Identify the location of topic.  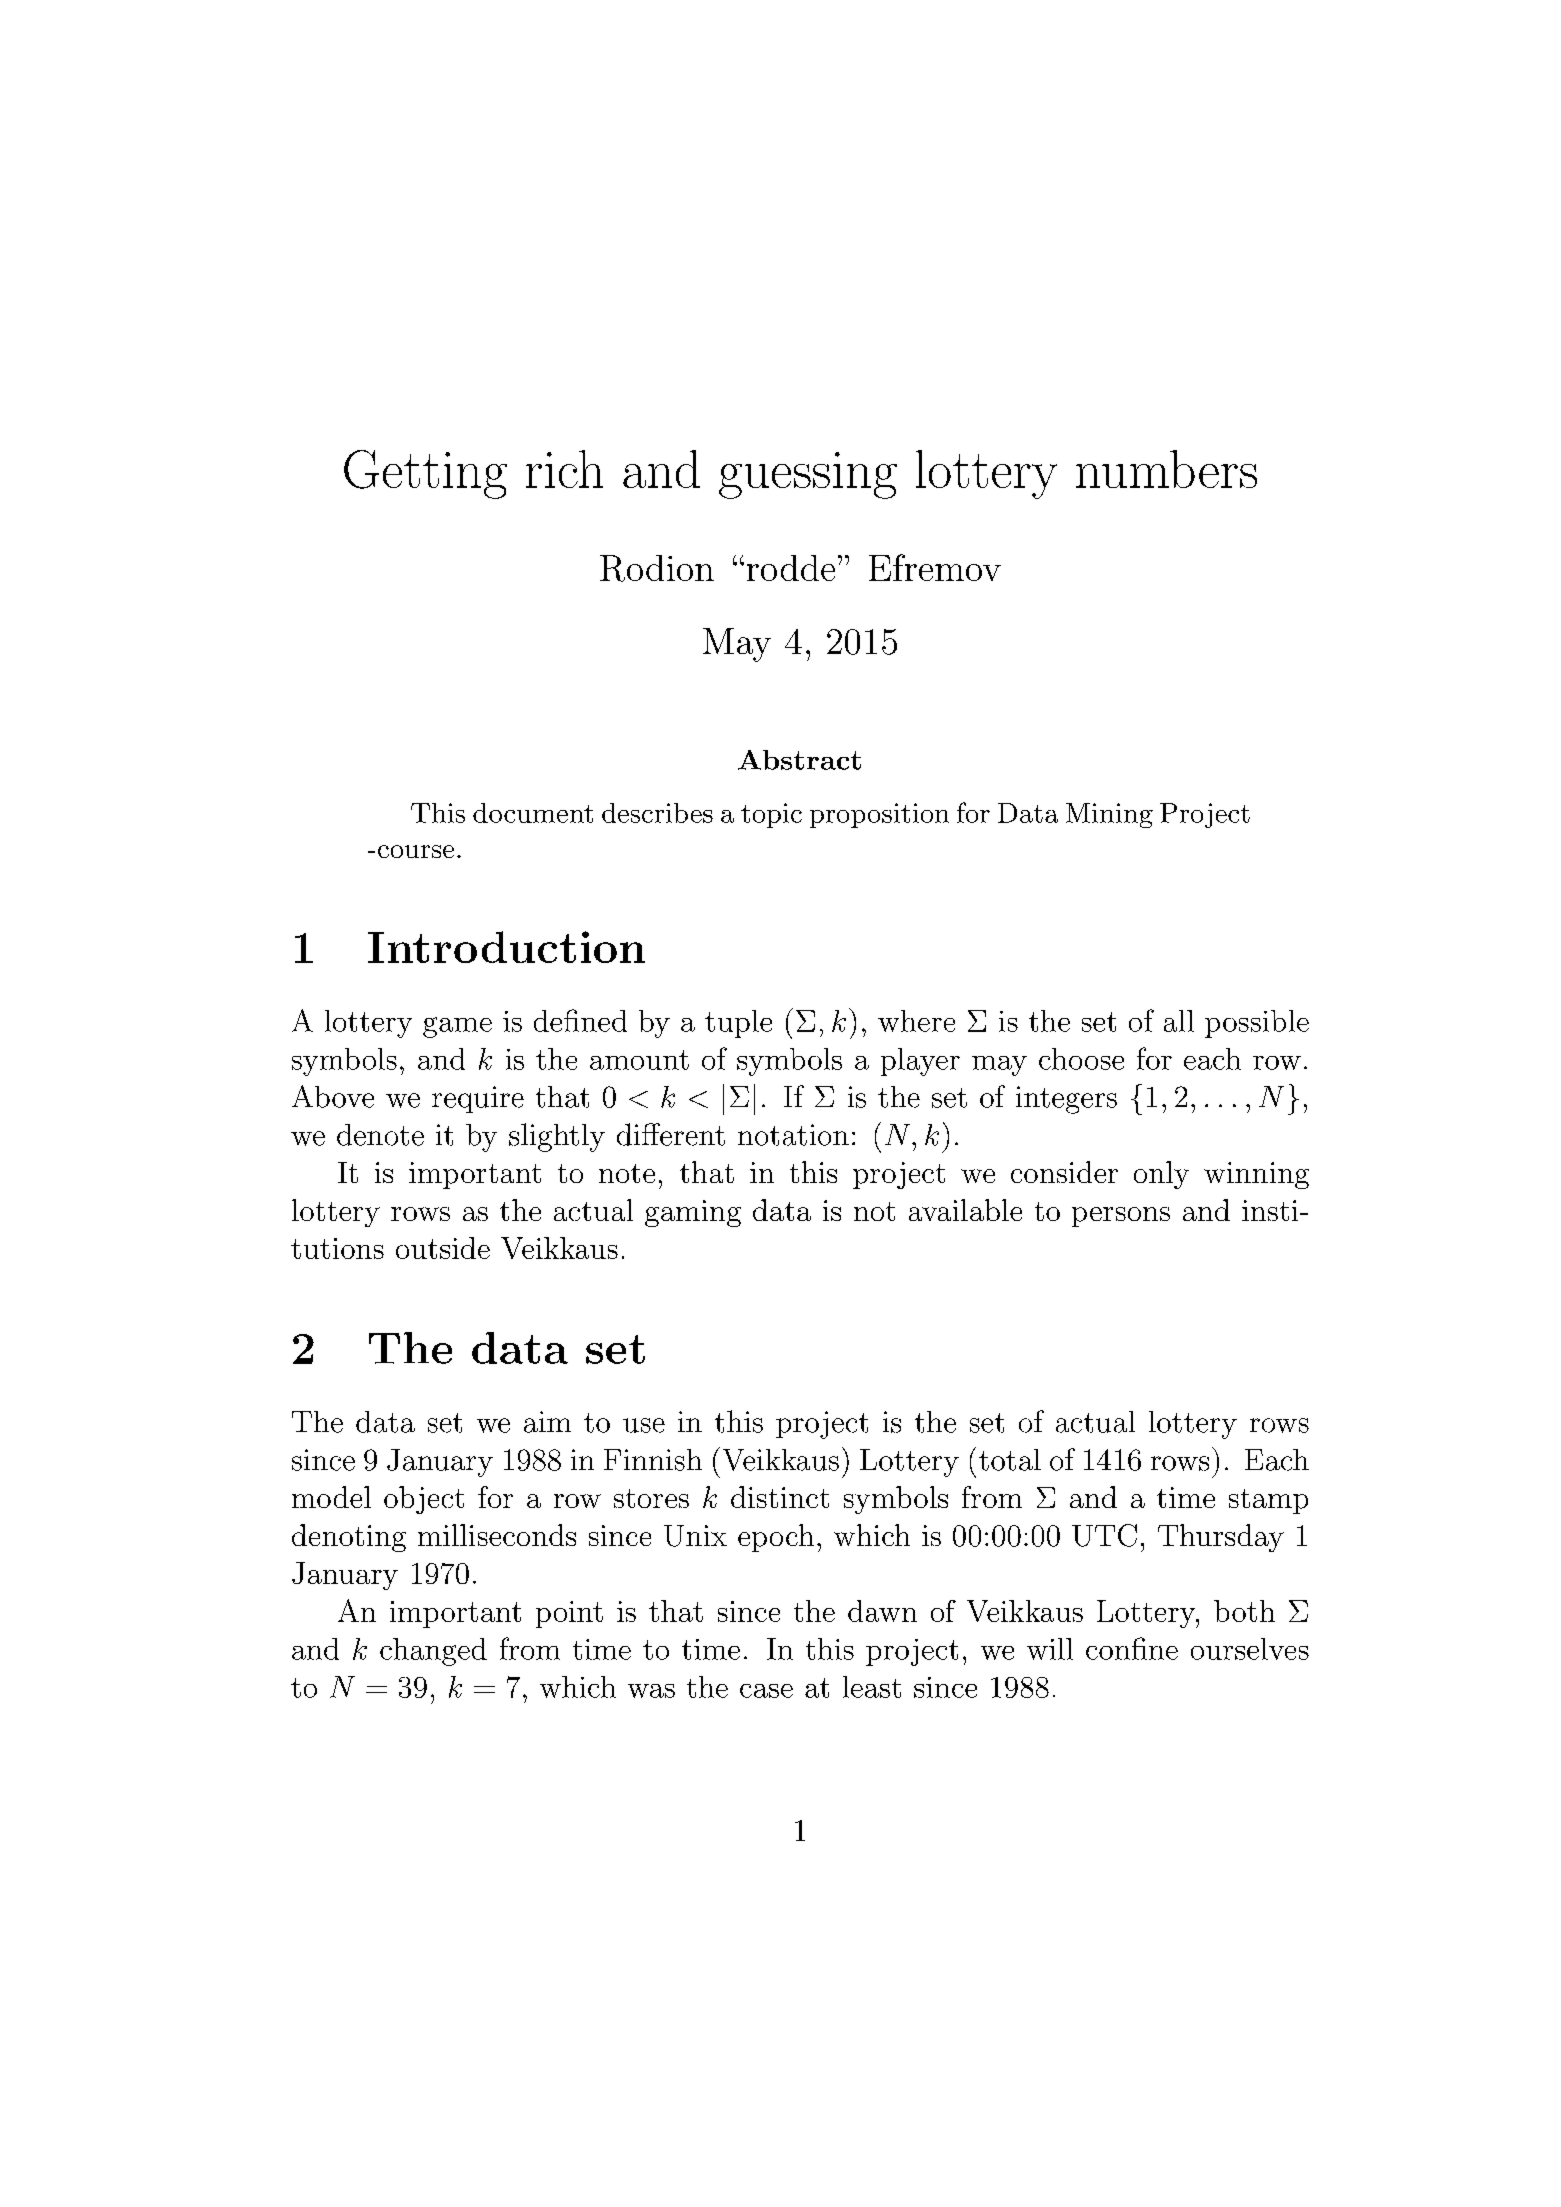
(771, 815).
